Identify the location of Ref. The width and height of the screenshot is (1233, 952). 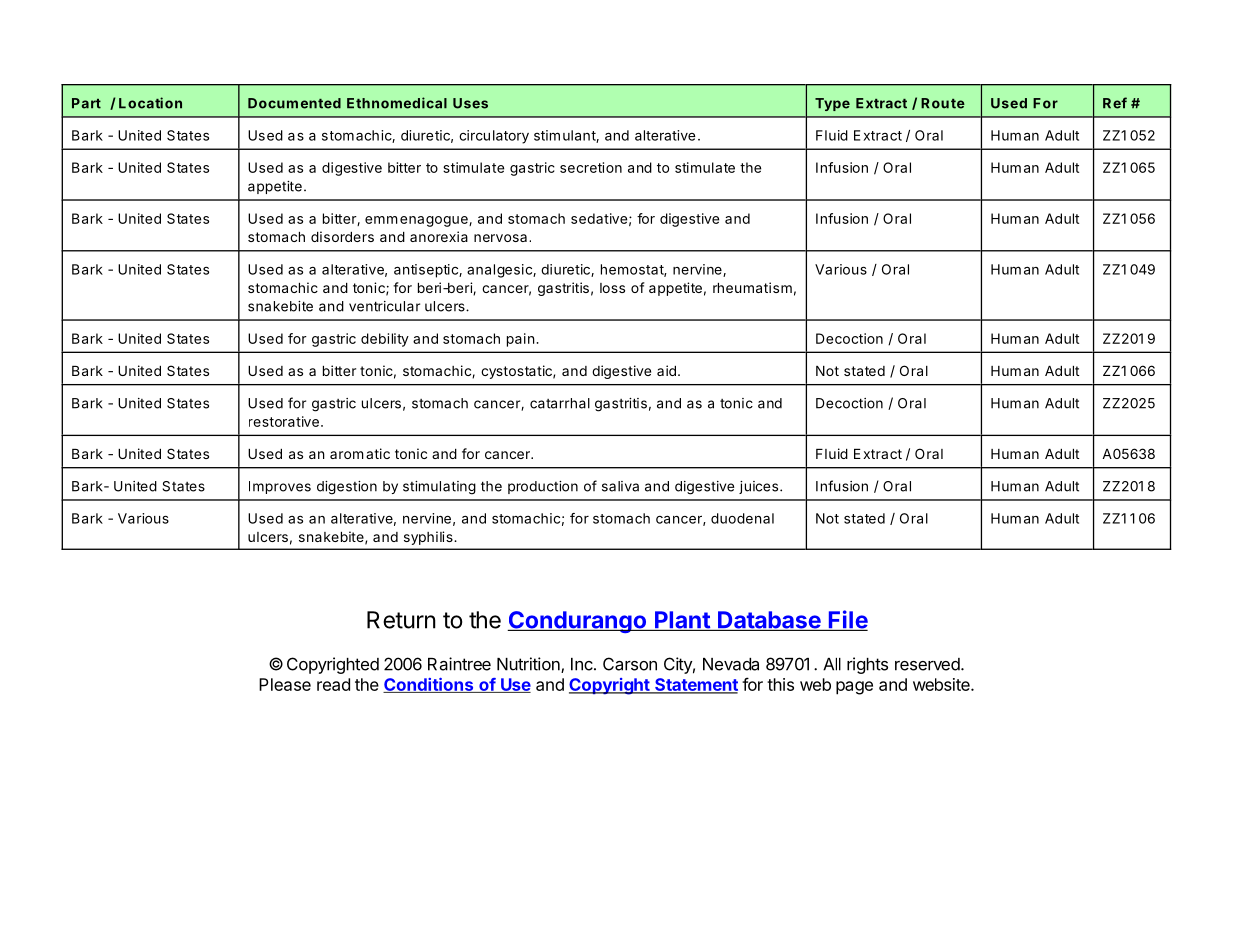
(1115, 103).
